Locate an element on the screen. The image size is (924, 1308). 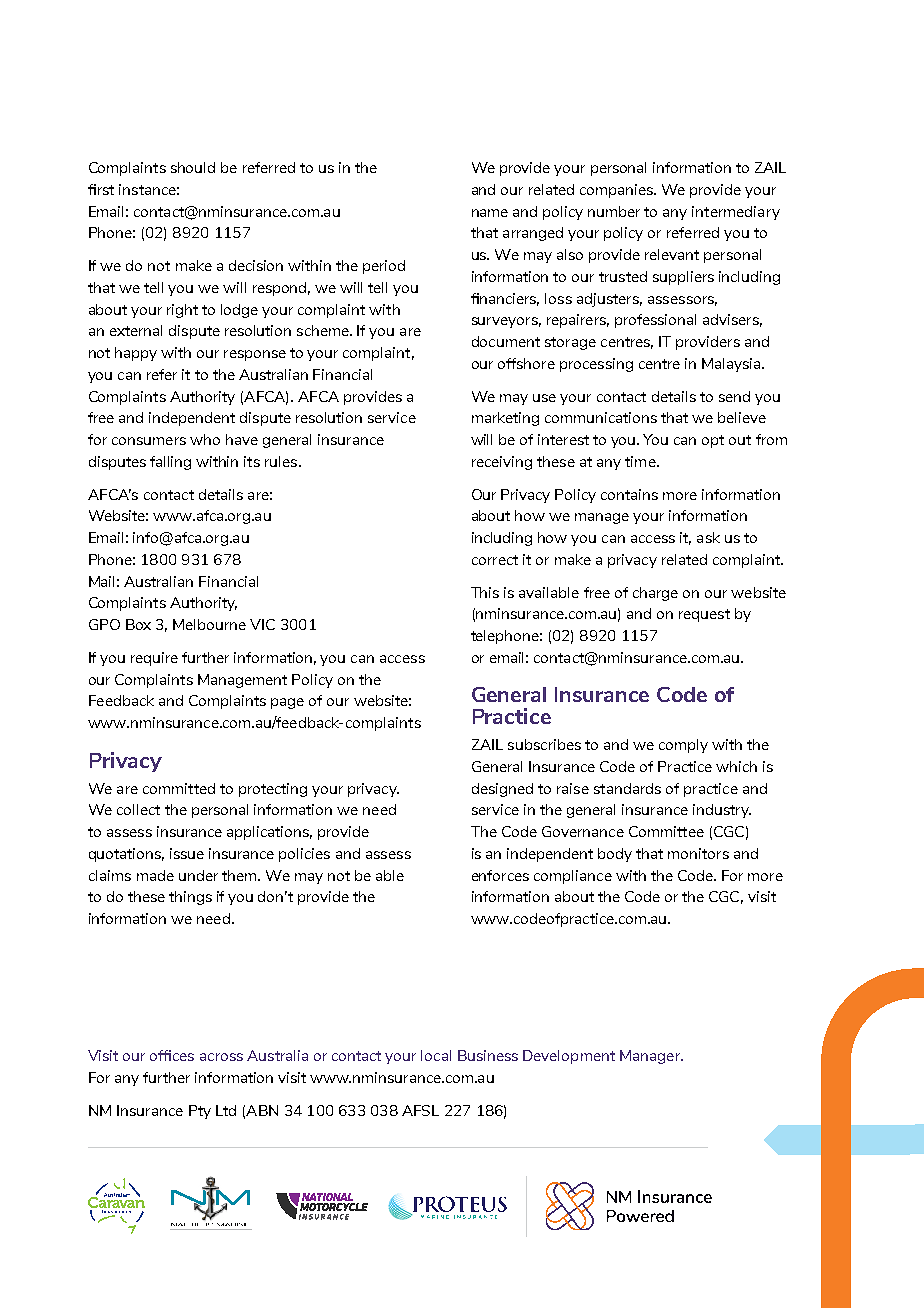
name is located at coordinates (490, 213).
